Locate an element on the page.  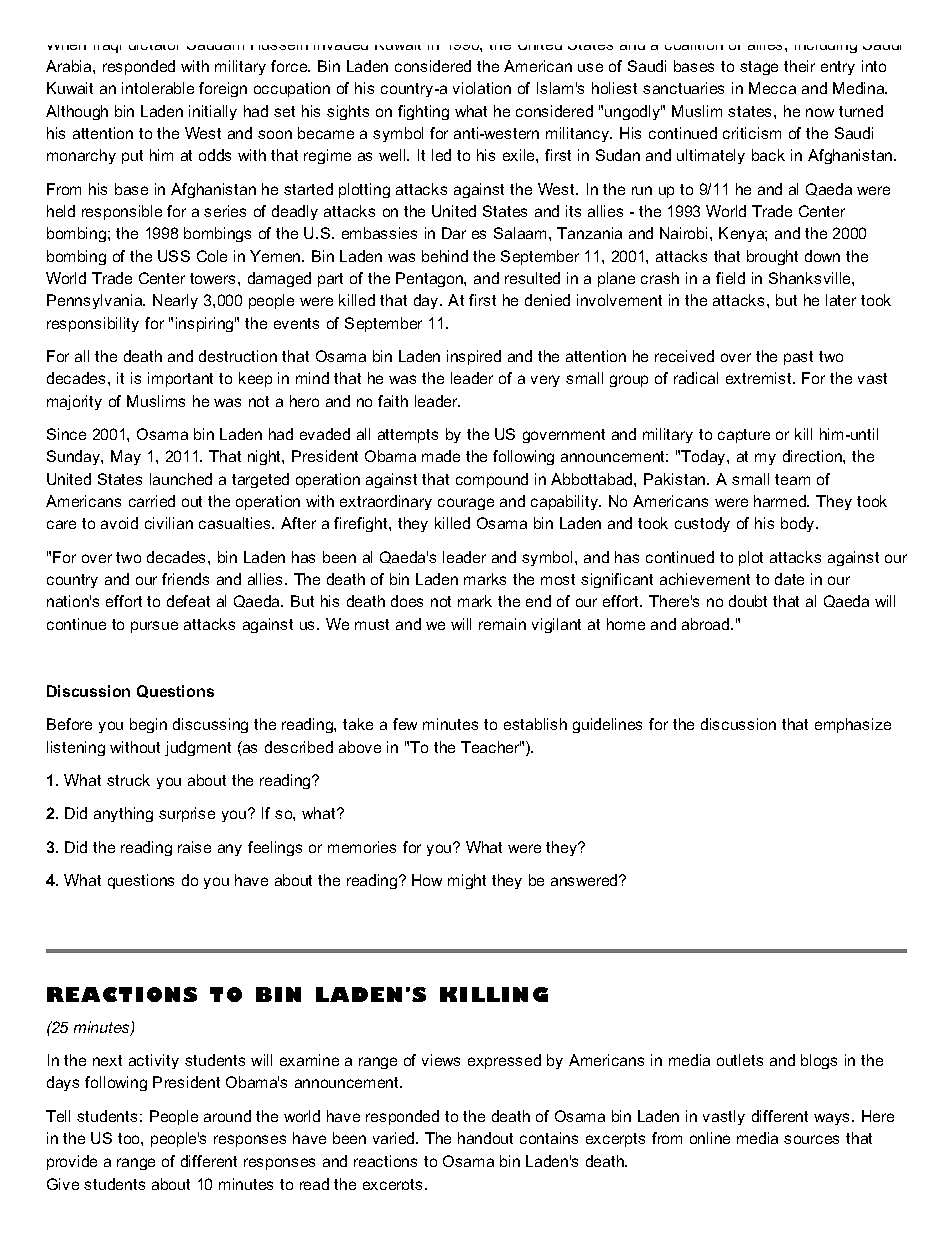
made is located at coordinates (441, 456).
